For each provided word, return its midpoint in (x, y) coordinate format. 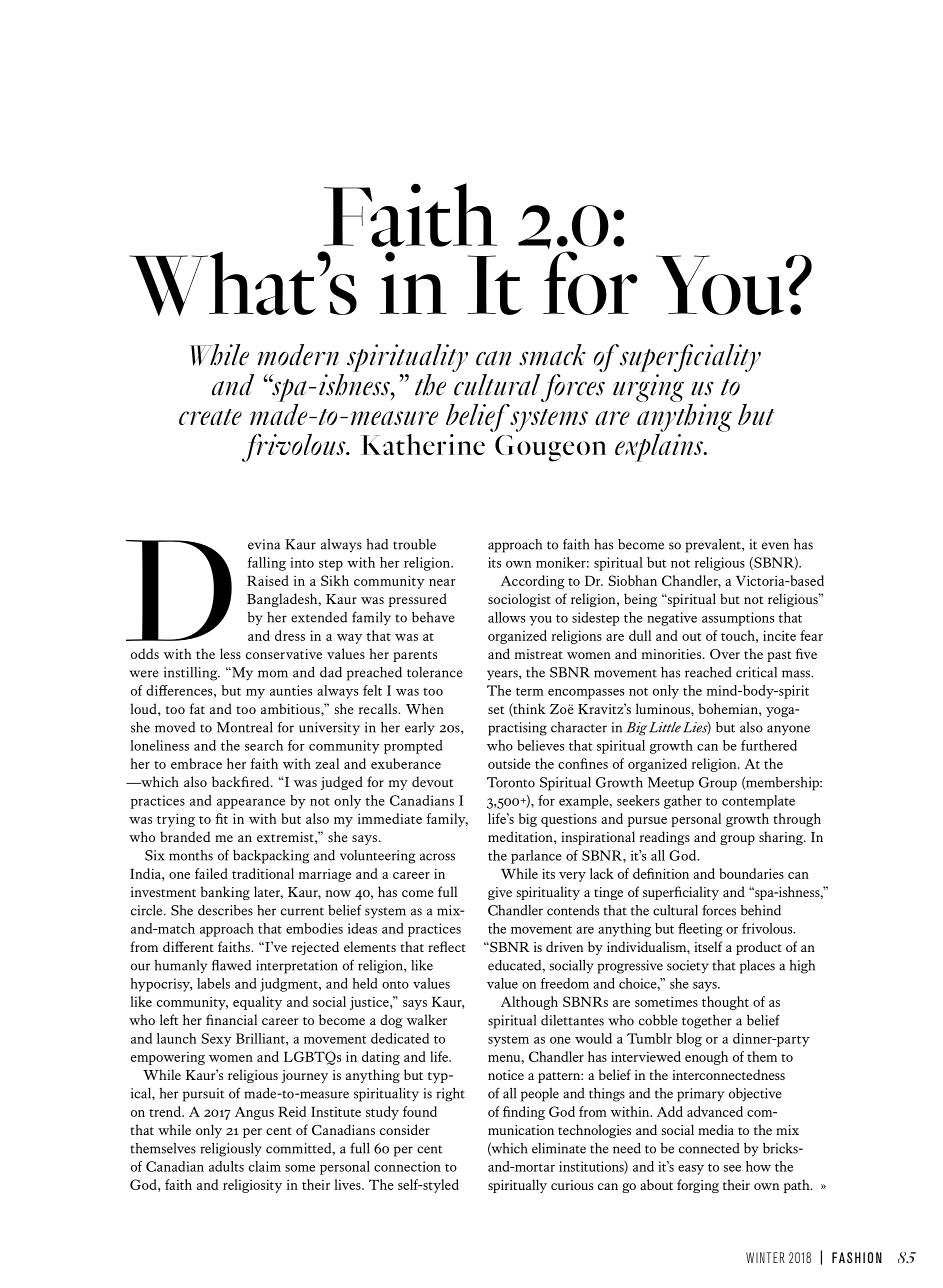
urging (648, 388)
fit (221, 818)
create (210, 417)
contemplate (758, 802)
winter (765, 1257)
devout (432, 781)
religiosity (252, 1186)
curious (572, 1185)
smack (552, 355)
